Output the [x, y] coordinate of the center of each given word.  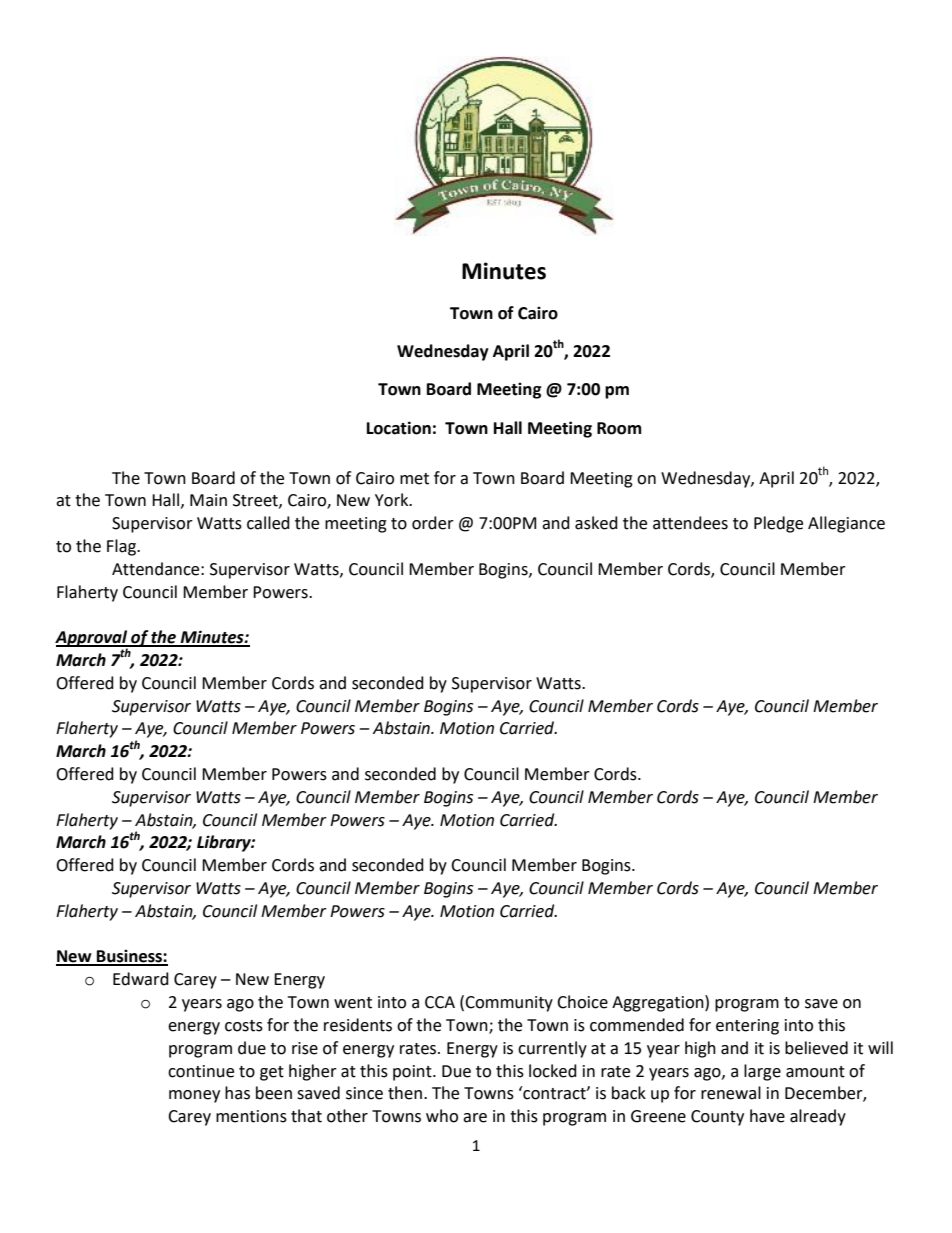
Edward [141, 979]
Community [509, 1004]
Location [399, 428]
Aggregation [659, 1003]
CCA [440, 1002]
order [433, 523]
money [194, 1096]
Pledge [778, 524]
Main [208, 500]
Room [619, 428]
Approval [92, 639]
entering [747, 1027]
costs [244, 1026]
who [442, 1116]
